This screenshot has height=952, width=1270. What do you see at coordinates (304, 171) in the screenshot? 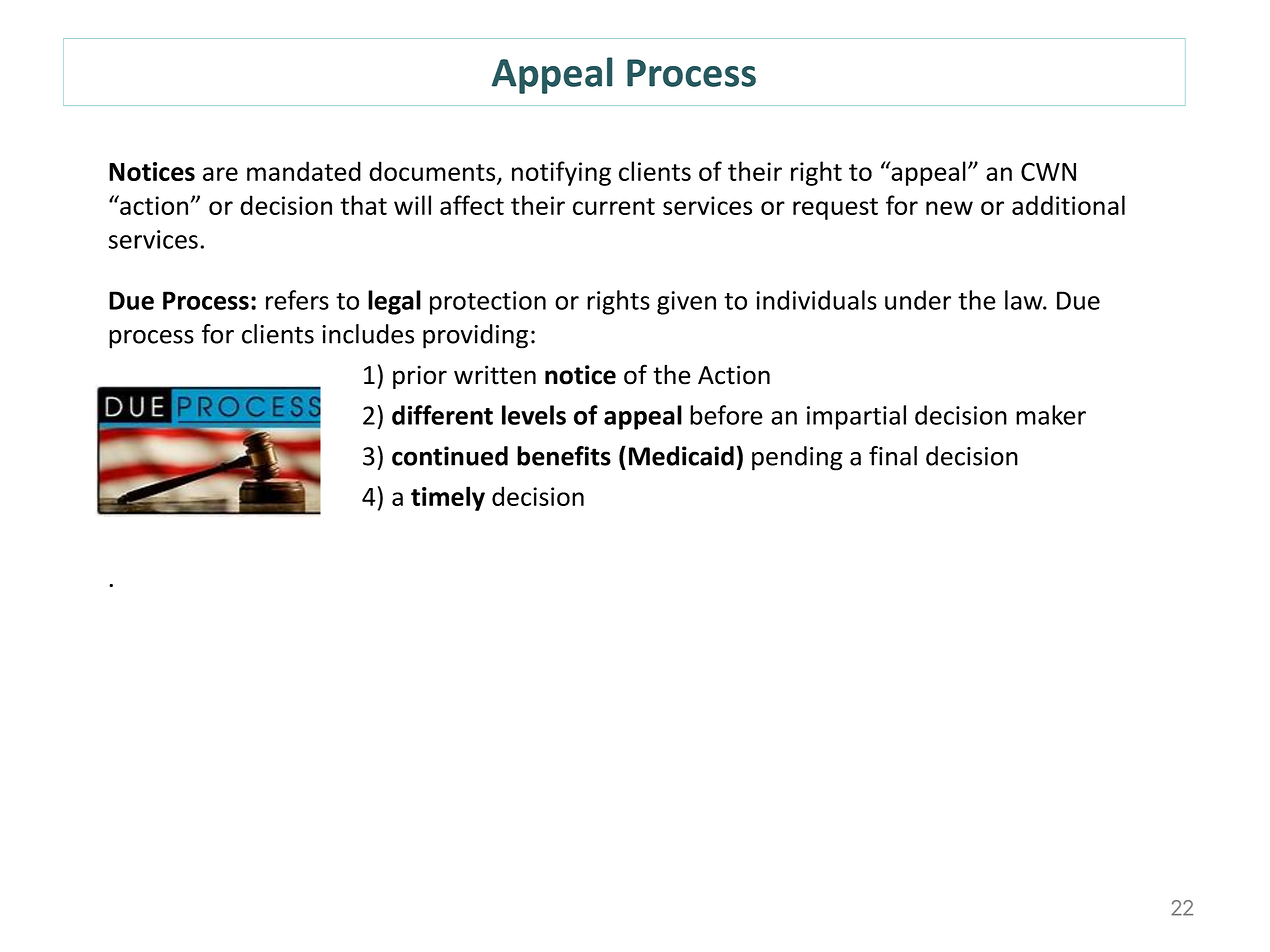
I see `mandated` at bounding box center [304, 171].
